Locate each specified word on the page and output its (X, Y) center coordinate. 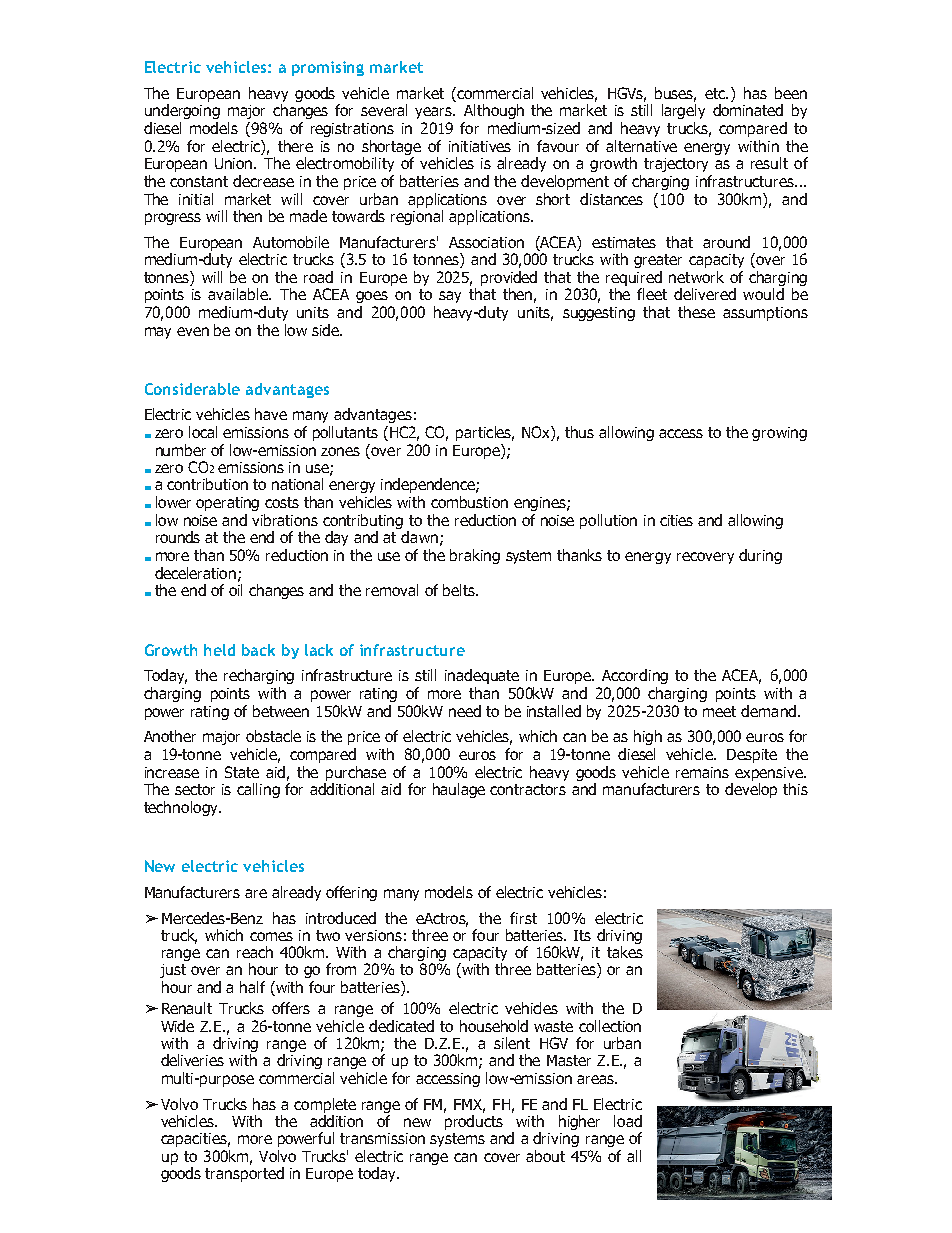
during (760, 556)
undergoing (182, 111)
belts (460, 590)
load (628, 1121)
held (219, 650)
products (474, 1122)
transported (244, 1174)
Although (494, 111)
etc (716, 93)
